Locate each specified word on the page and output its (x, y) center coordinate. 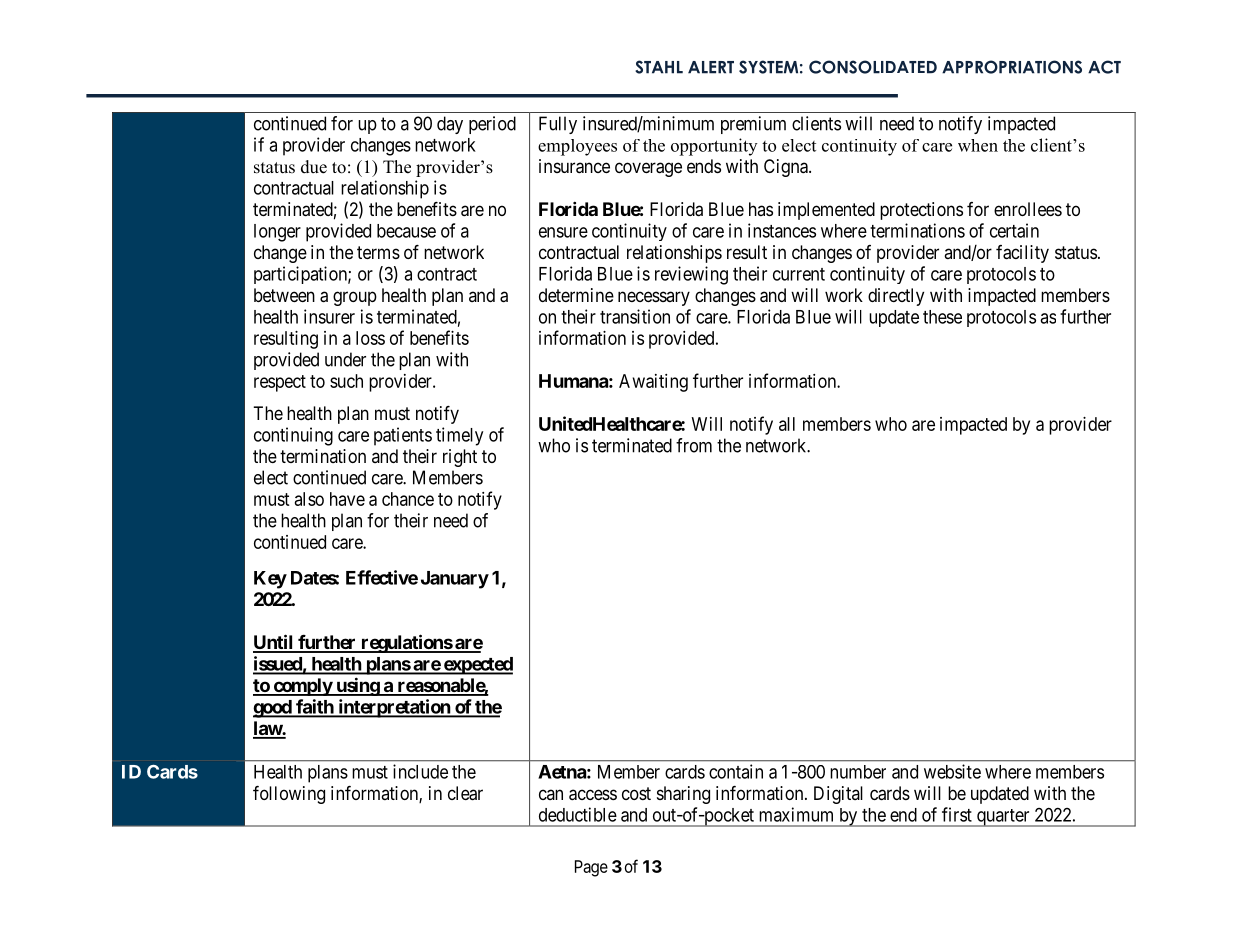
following (289, 795)
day (450, 125)
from (694, 445)
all (787, 424)
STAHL (659, 67)
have (347, 499)
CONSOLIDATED (873, 67)
